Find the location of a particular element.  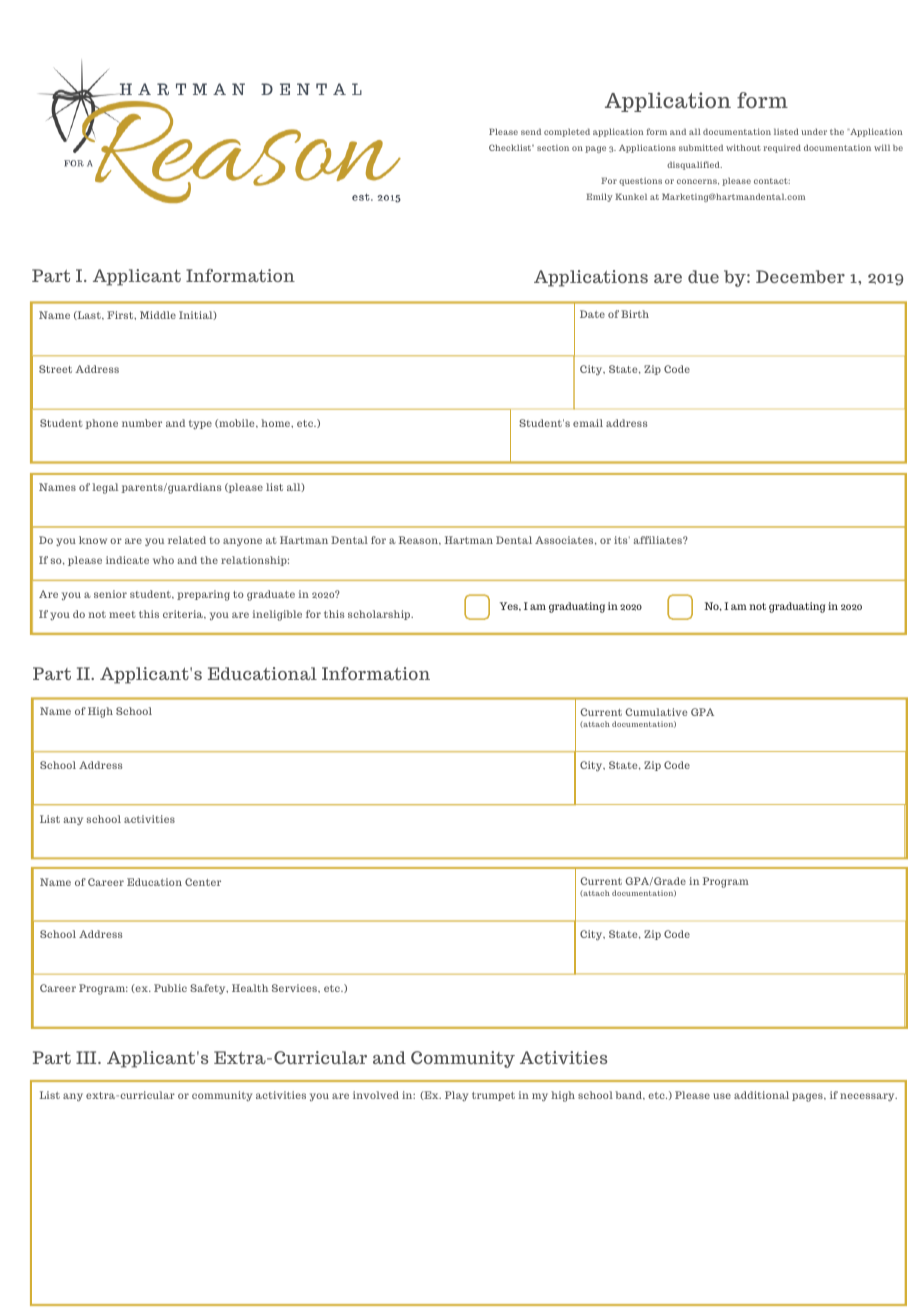

send is located at coordinates (531, 131).
